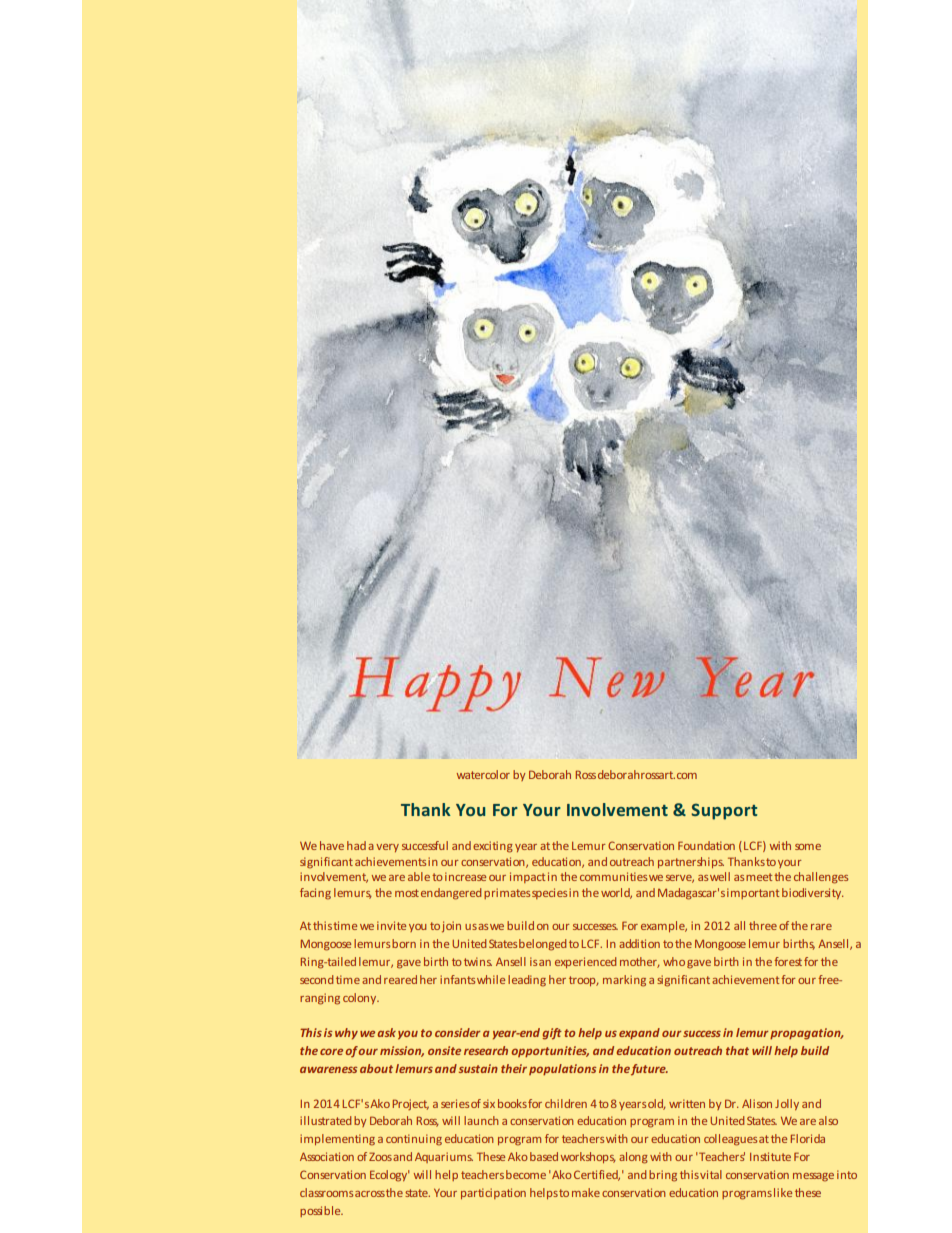 This image has height=1233, width=952. Describe the element at coordinates (724, 811) in the image. I see `Support` at that location.
